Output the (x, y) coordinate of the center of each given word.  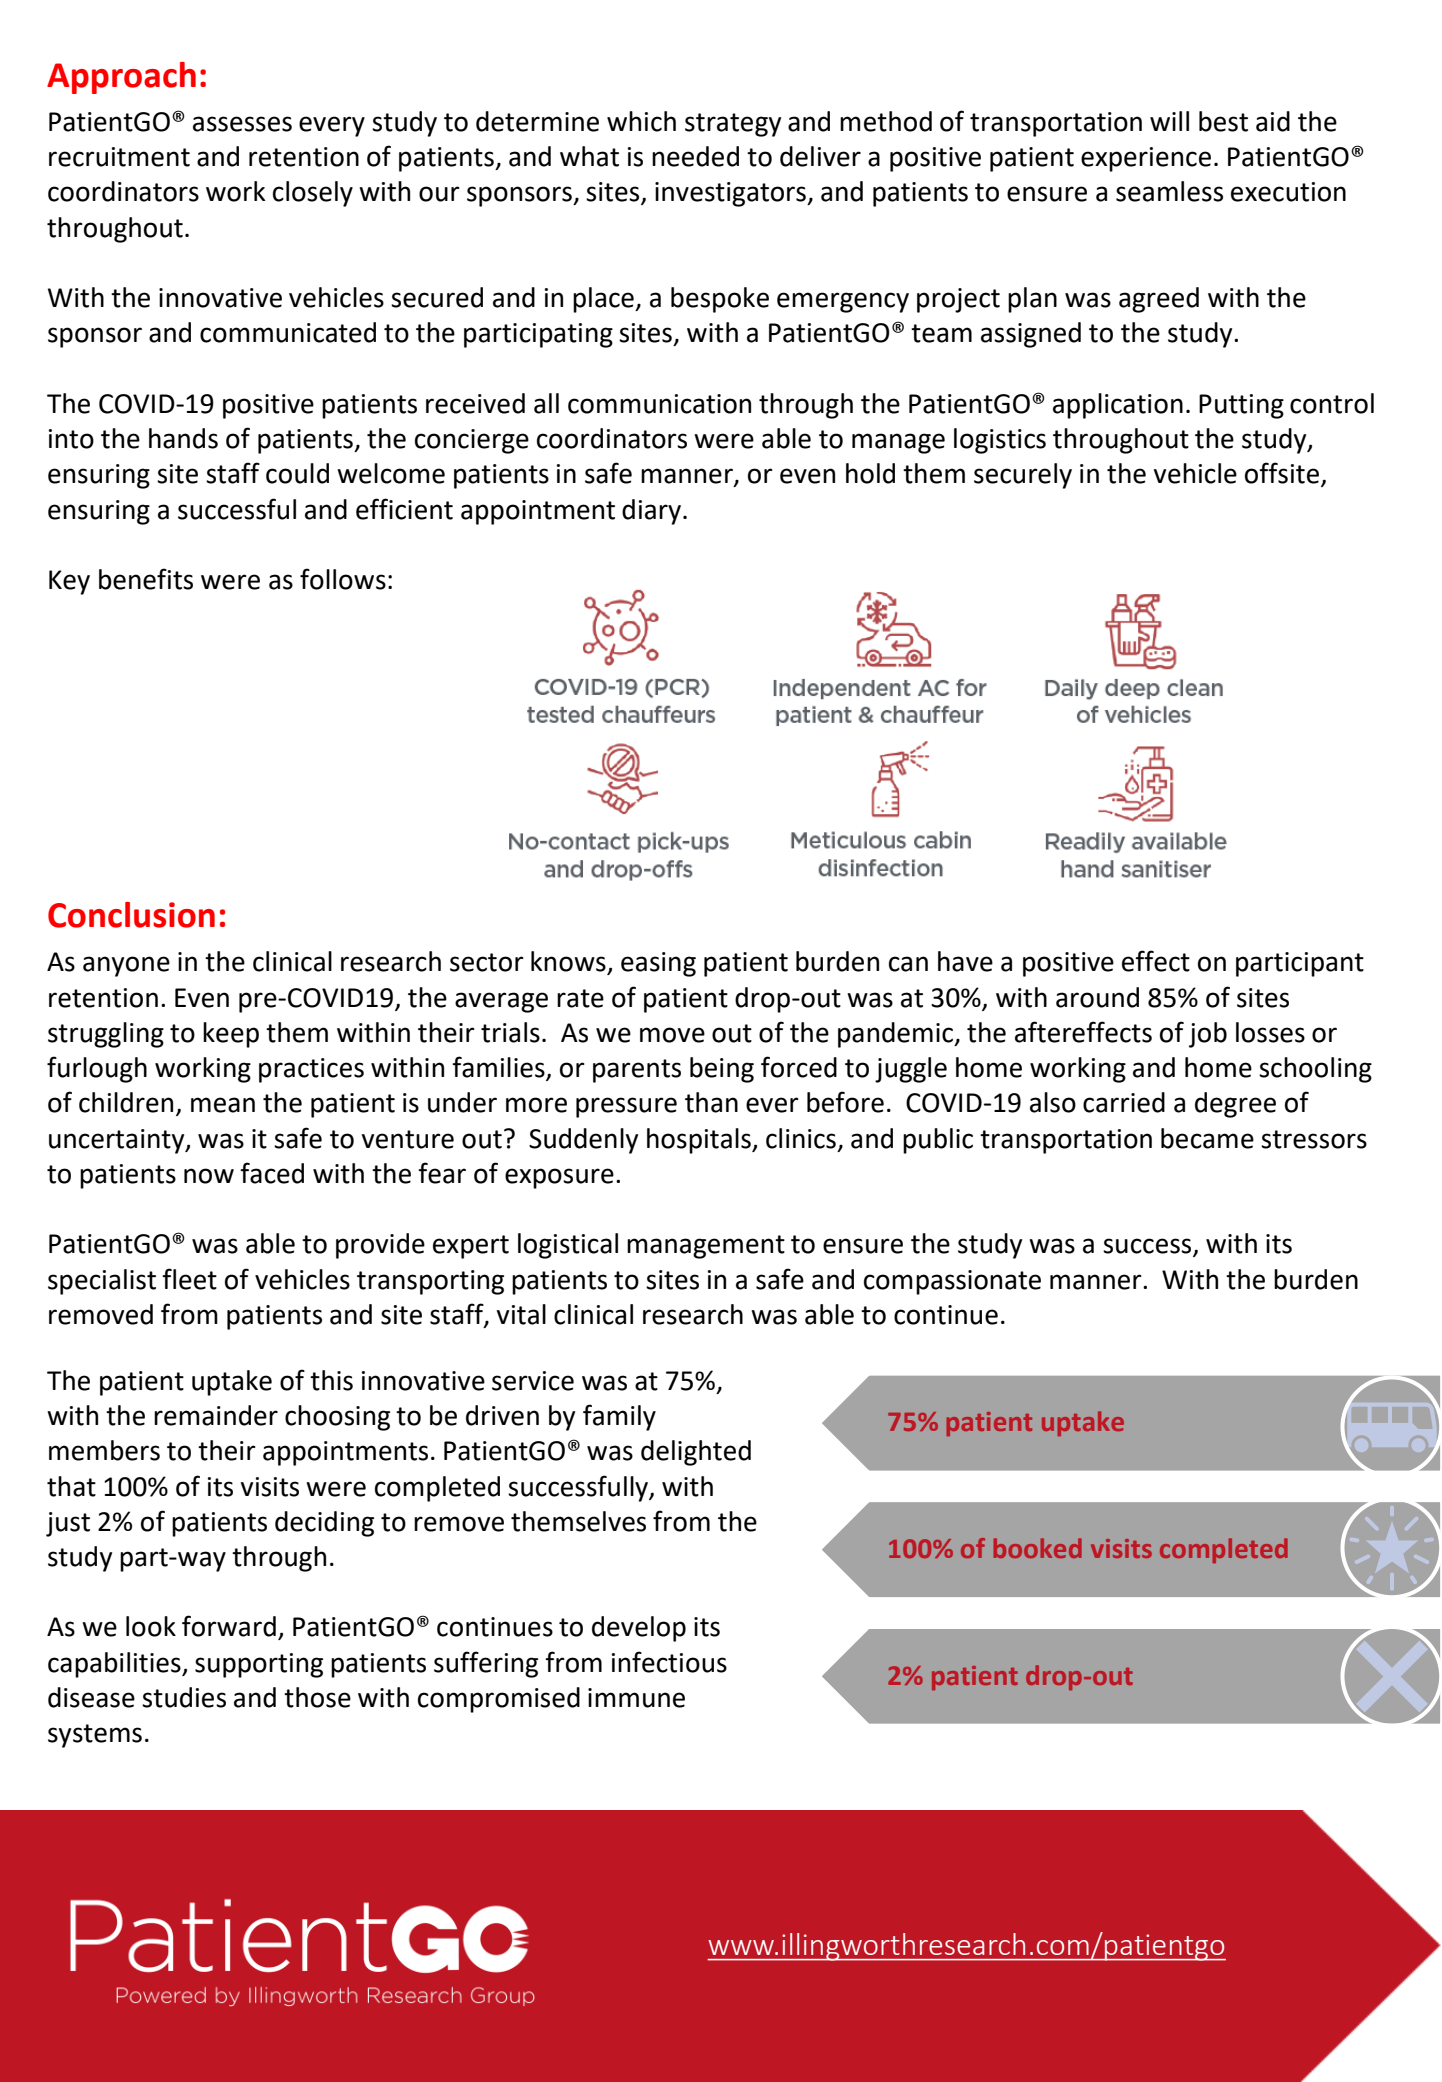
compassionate (952, 1282)
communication (659, 404)
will (1169, 121)
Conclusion (131, 915)
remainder (216, 1415)
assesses (242, 124)
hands (183, 438)
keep (231, 1035)
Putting (1241, 406)
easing (658, 964)
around (1097, 997)
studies (184, 1697)
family (619, 1417)
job (1208, 1035)
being (722, 1070)
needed (695, 156)
